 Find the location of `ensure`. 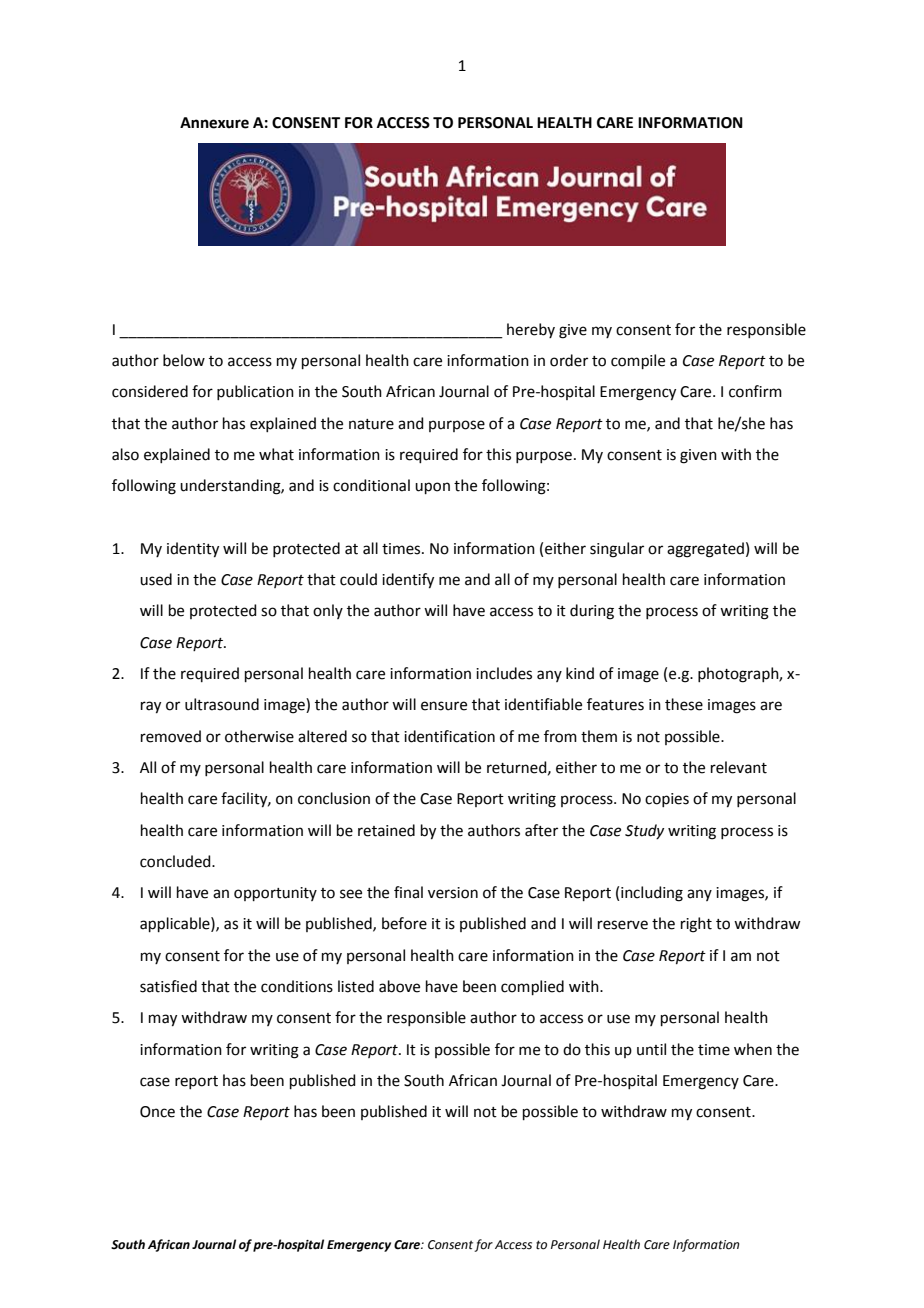

ensure is located at coordinates (444, 706).
